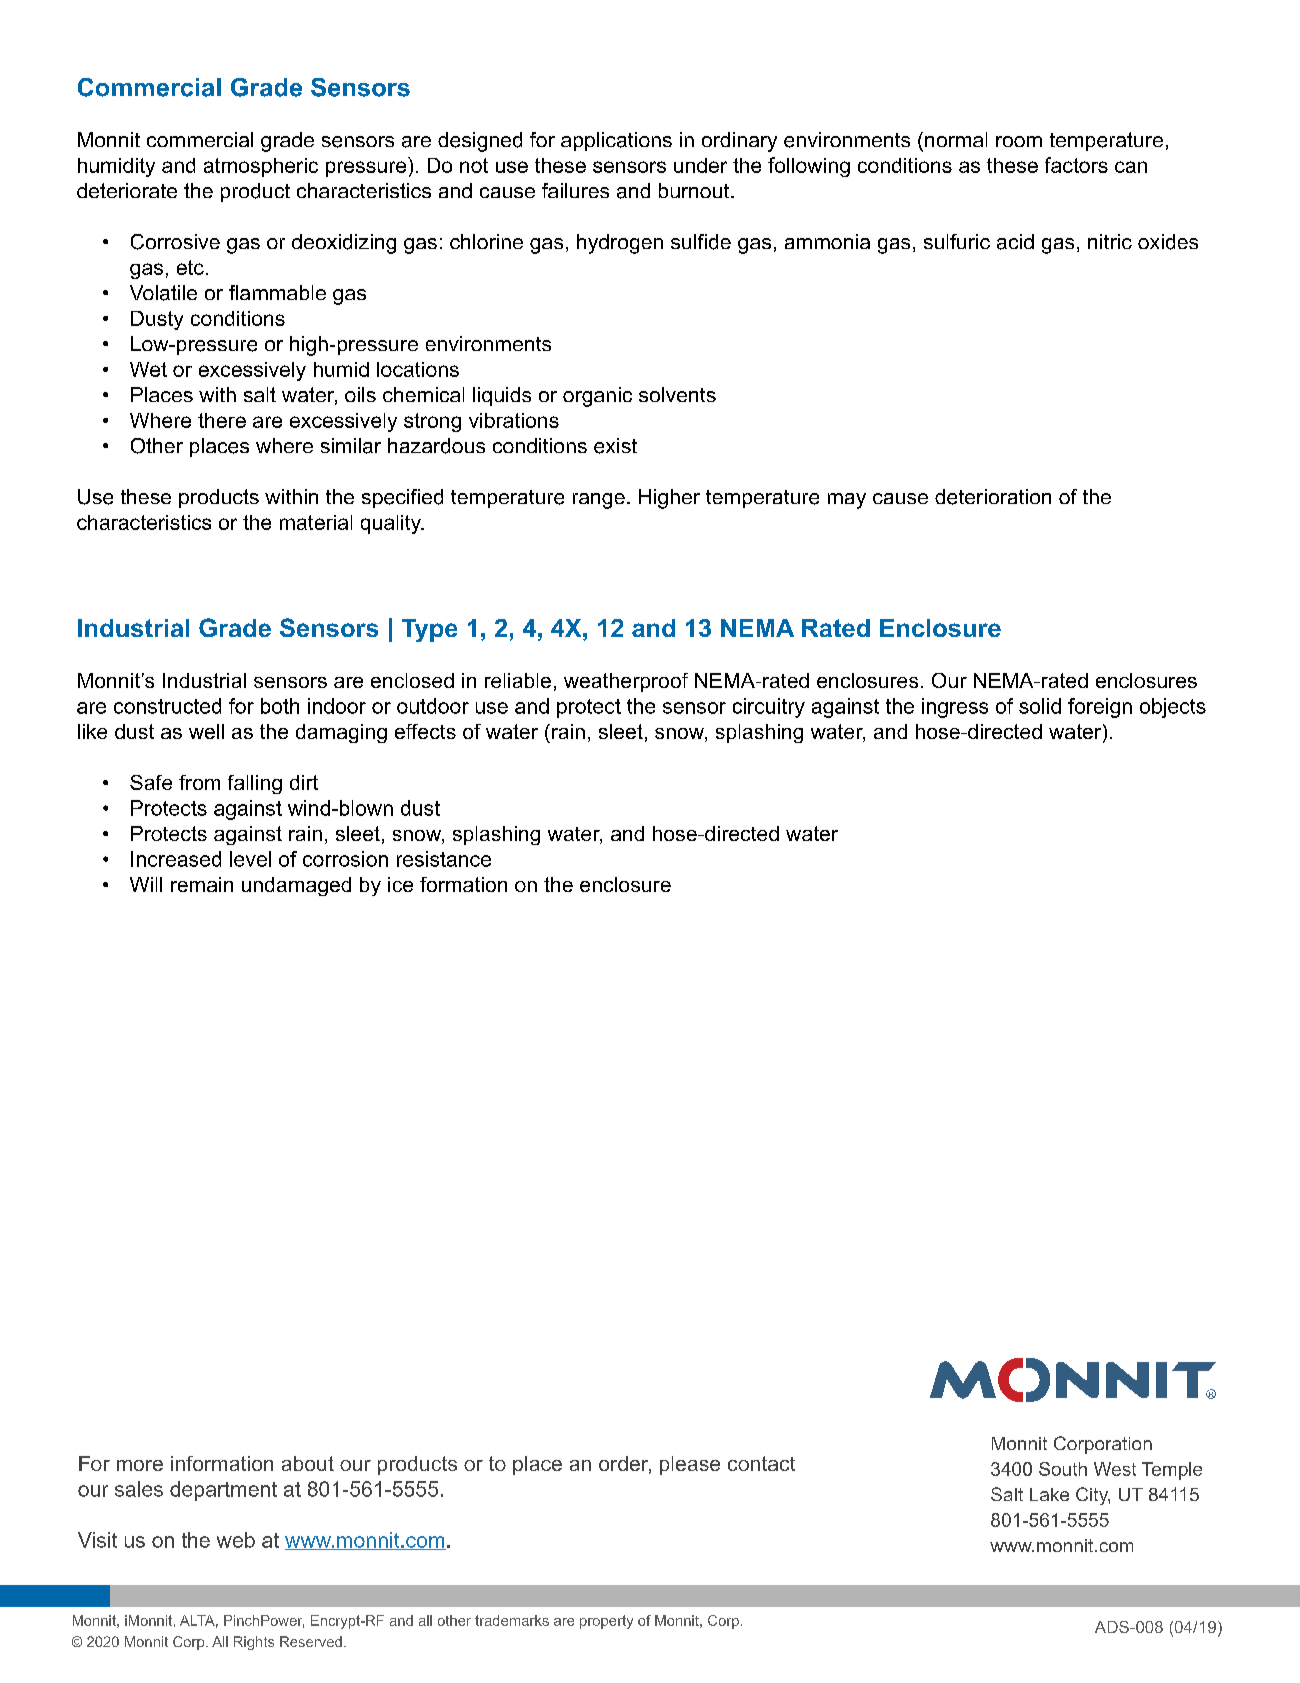 This page has height=1683, width=1300. I want to click on Rights, so click(254, 1643).
